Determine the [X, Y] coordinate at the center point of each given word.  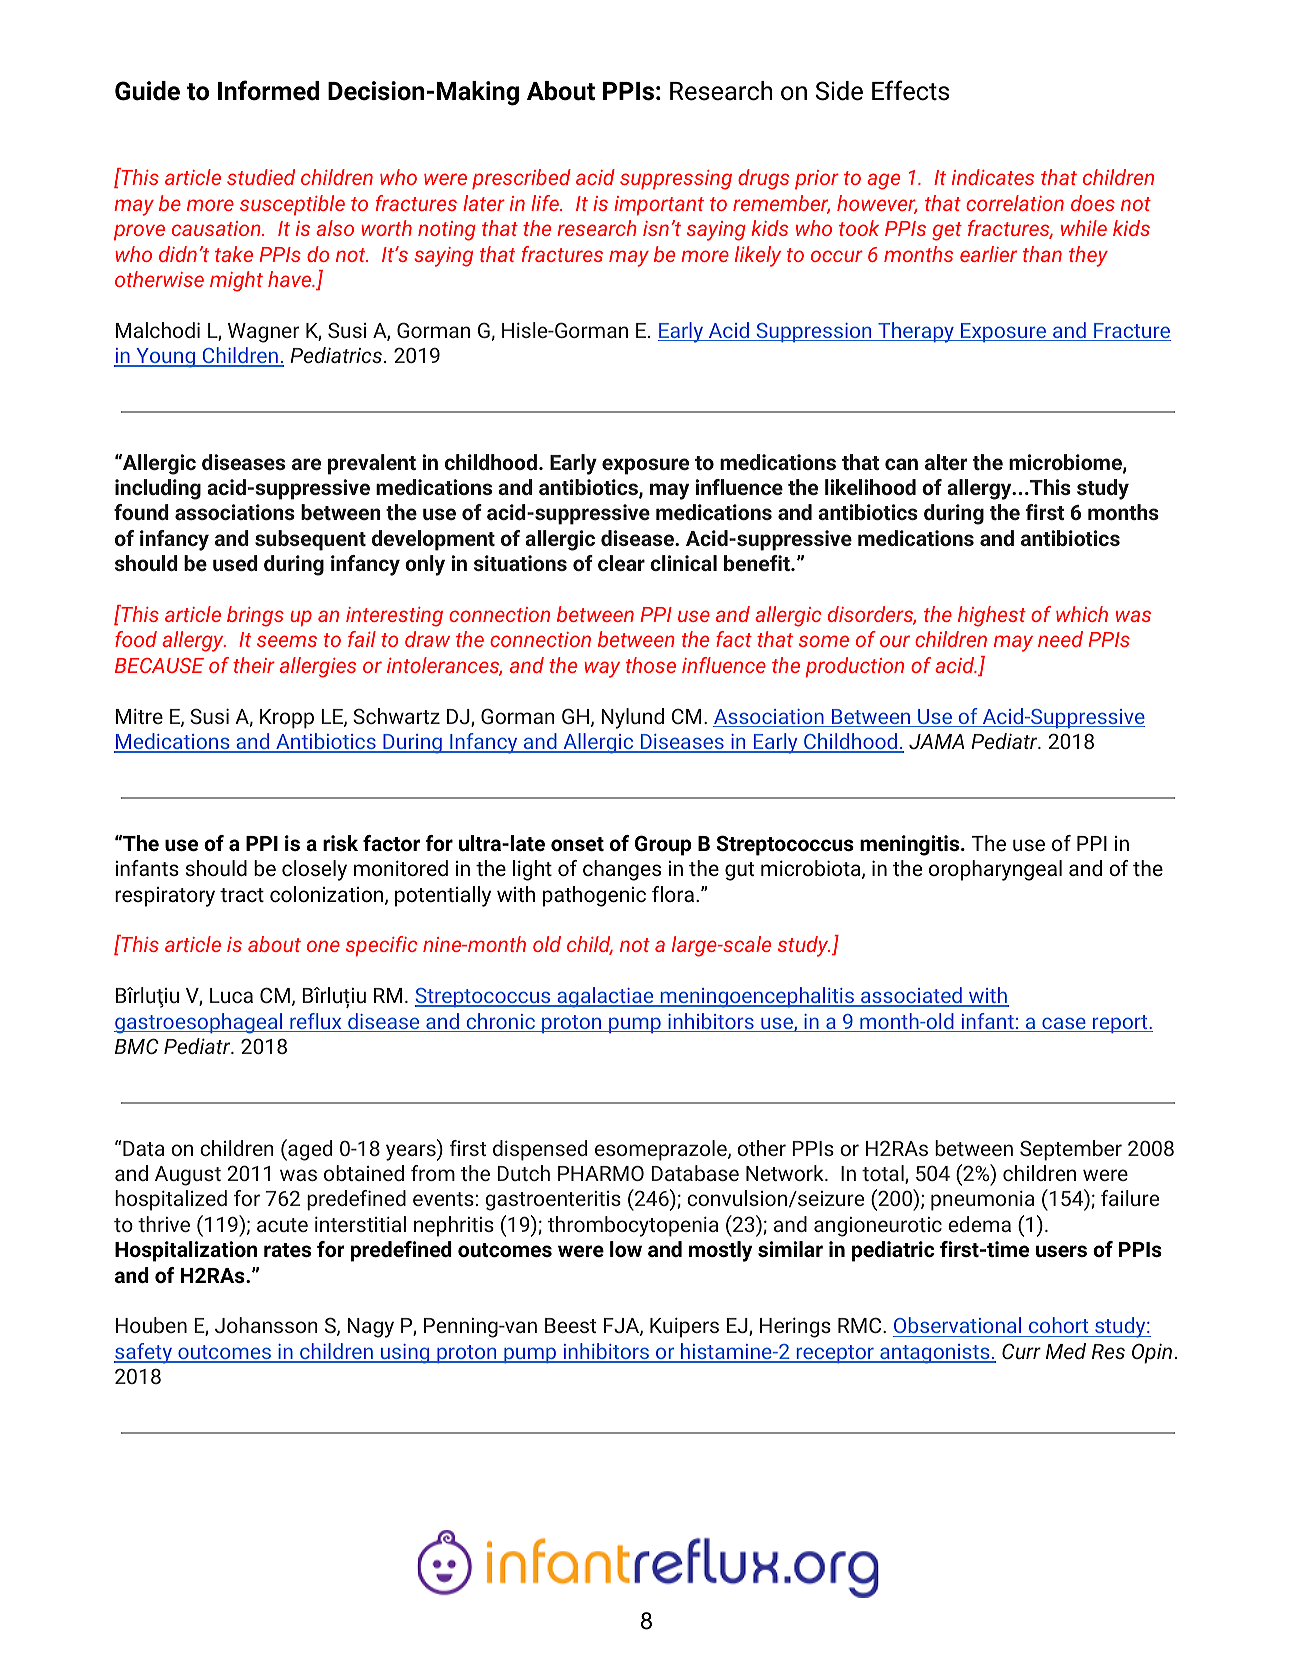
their [254, 665]
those [651, 665]
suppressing [676, 180]
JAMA [936, 741]
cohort [1059, 1327]
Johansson [266, 1325]
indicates [993, 177]
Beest [570, 1325]
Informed [268, 90]
